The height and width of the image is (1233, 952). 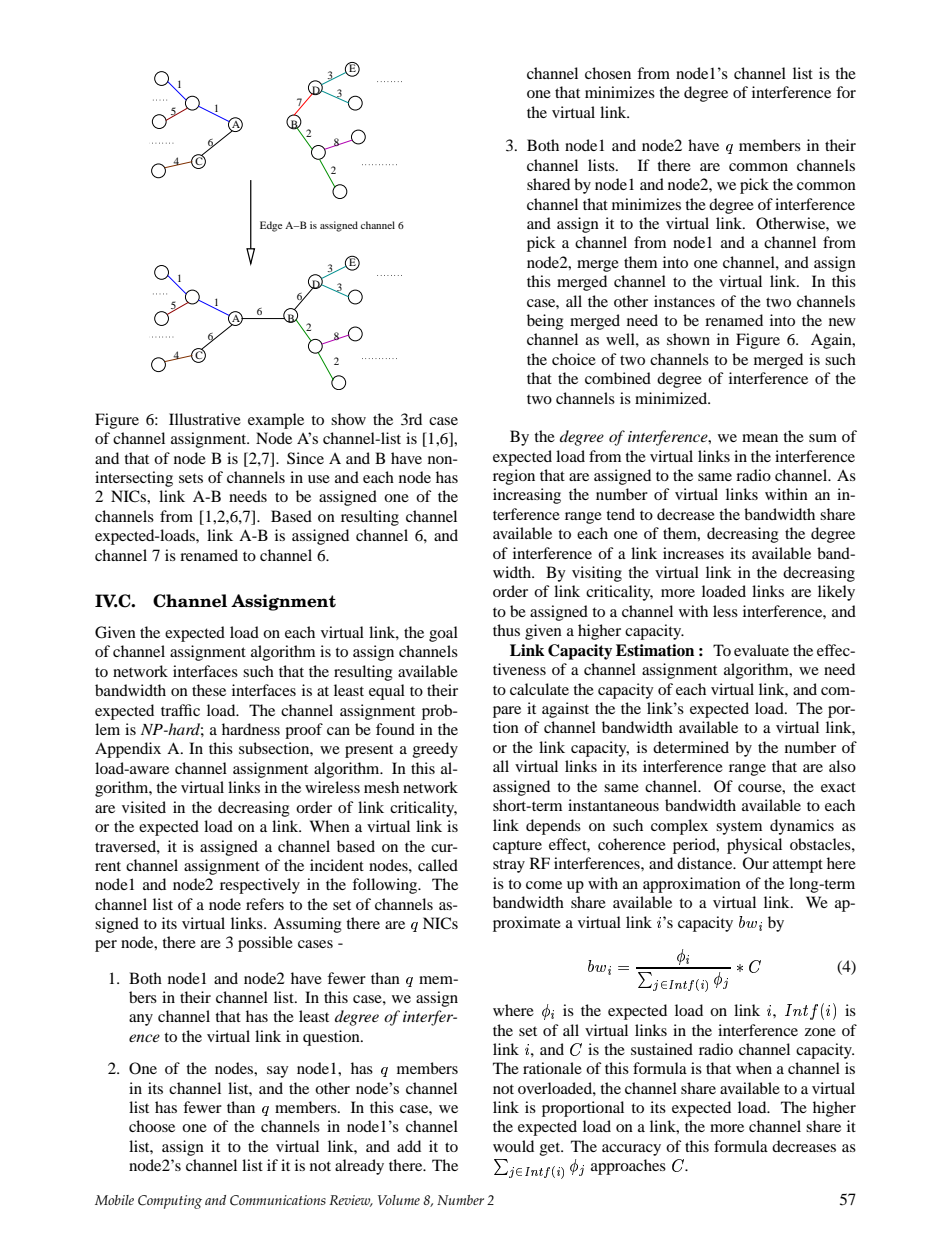 What do you see at coordinates (631, 1150) in the image?
I see `accuracy` at bounding box center [631, 1150].
